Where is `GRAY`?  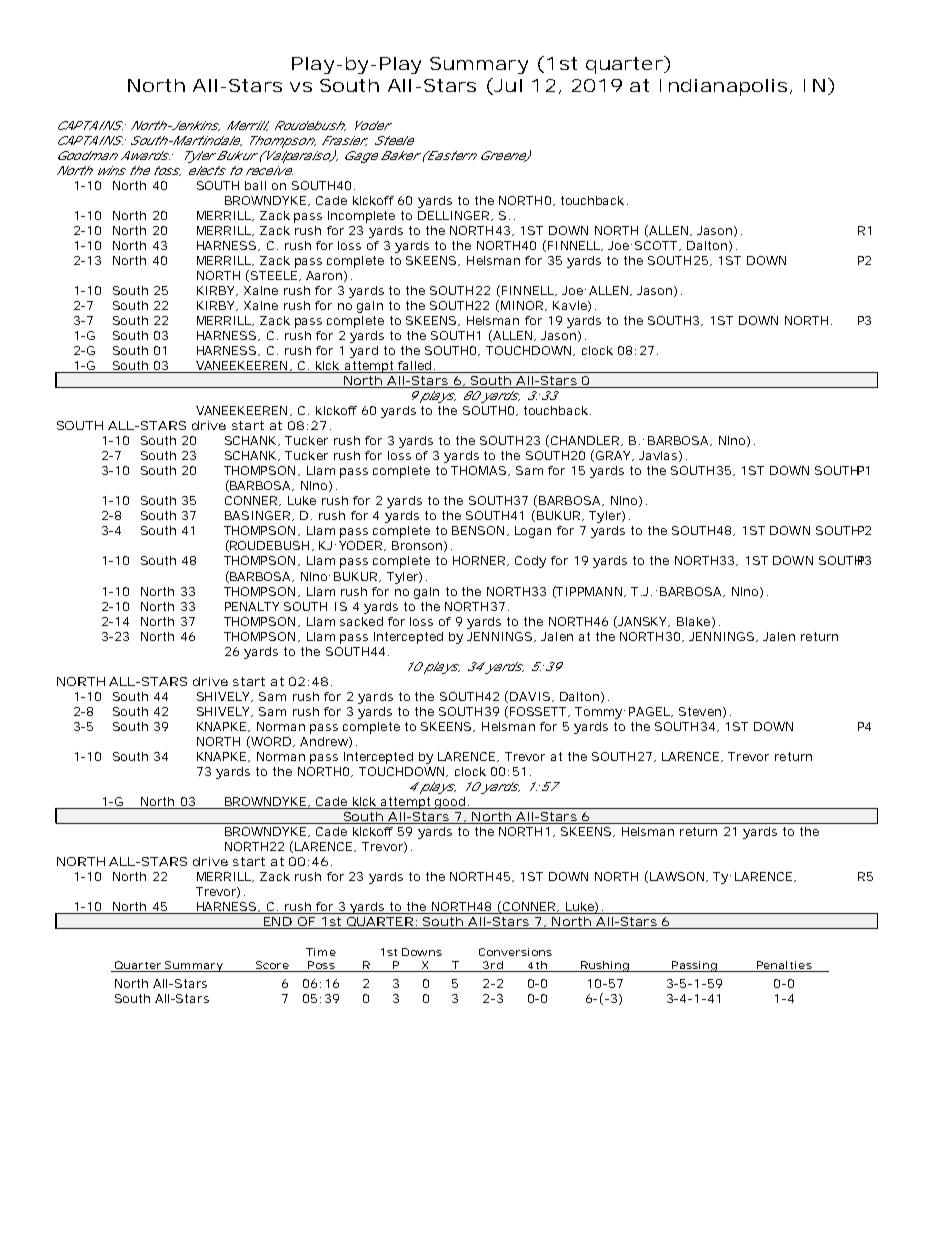 GRAY is located at coordinates (614, 456).
